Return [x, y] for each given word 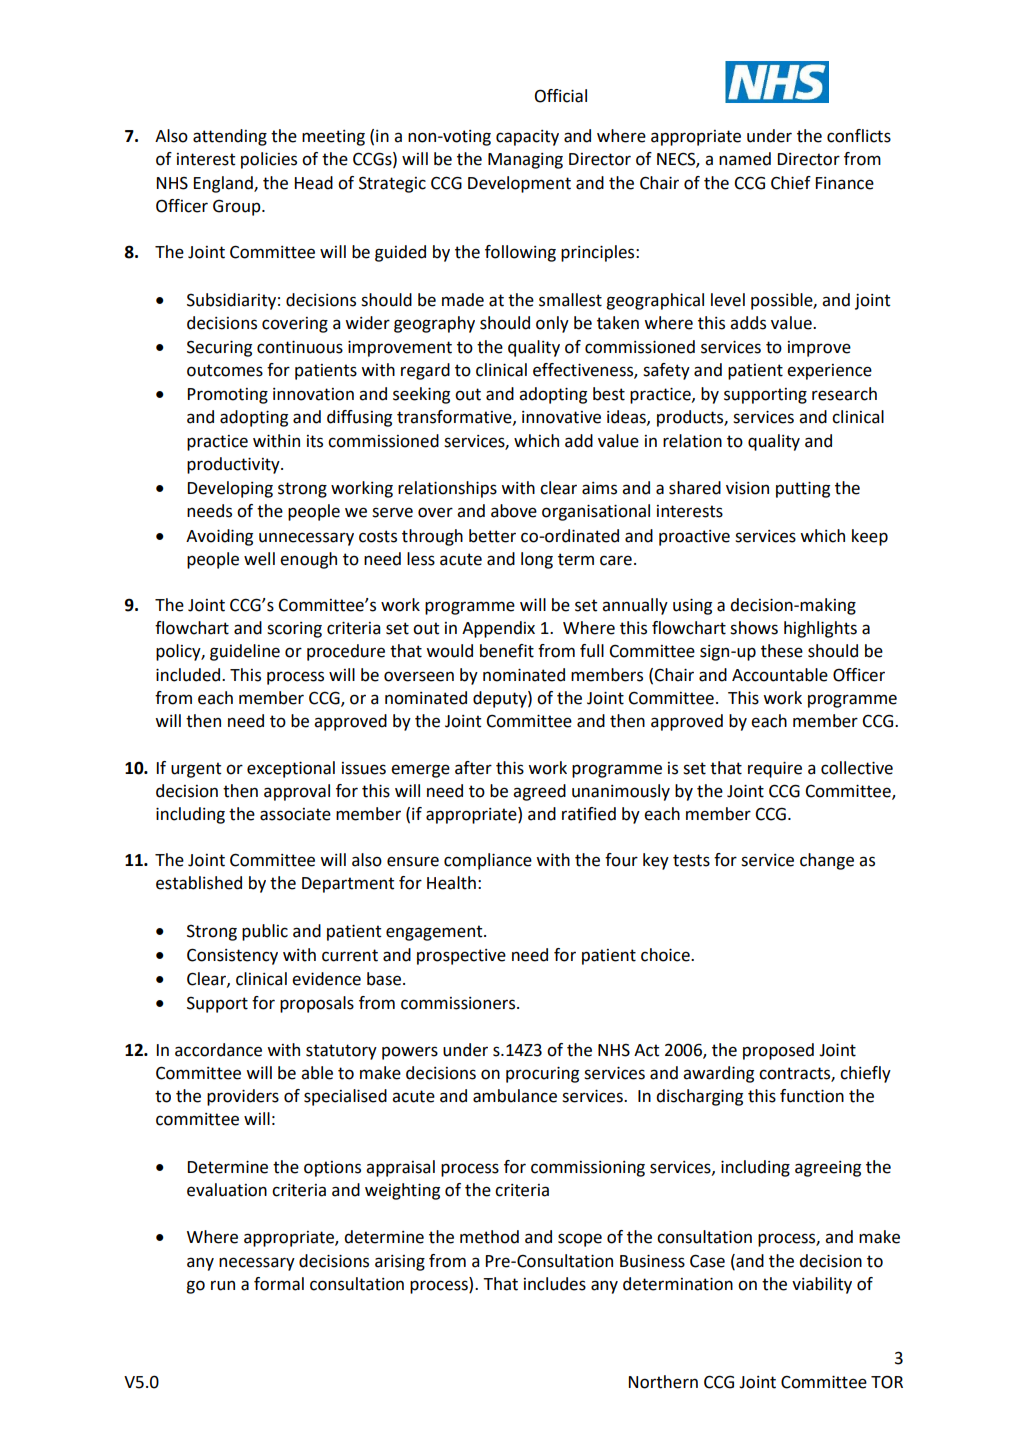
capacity [527, 138]
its [315, 441]
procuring [542, 1074]
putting [803, 489]
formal [279, 1284]
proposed [778, 1051]
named [745, 159]
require [775, 769]
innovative [561, 417]
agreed [539, 792]
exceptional [291, 769]
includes [555, 1284]
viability [822, 1285]
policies [269, 160]
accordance [218, 1050]
